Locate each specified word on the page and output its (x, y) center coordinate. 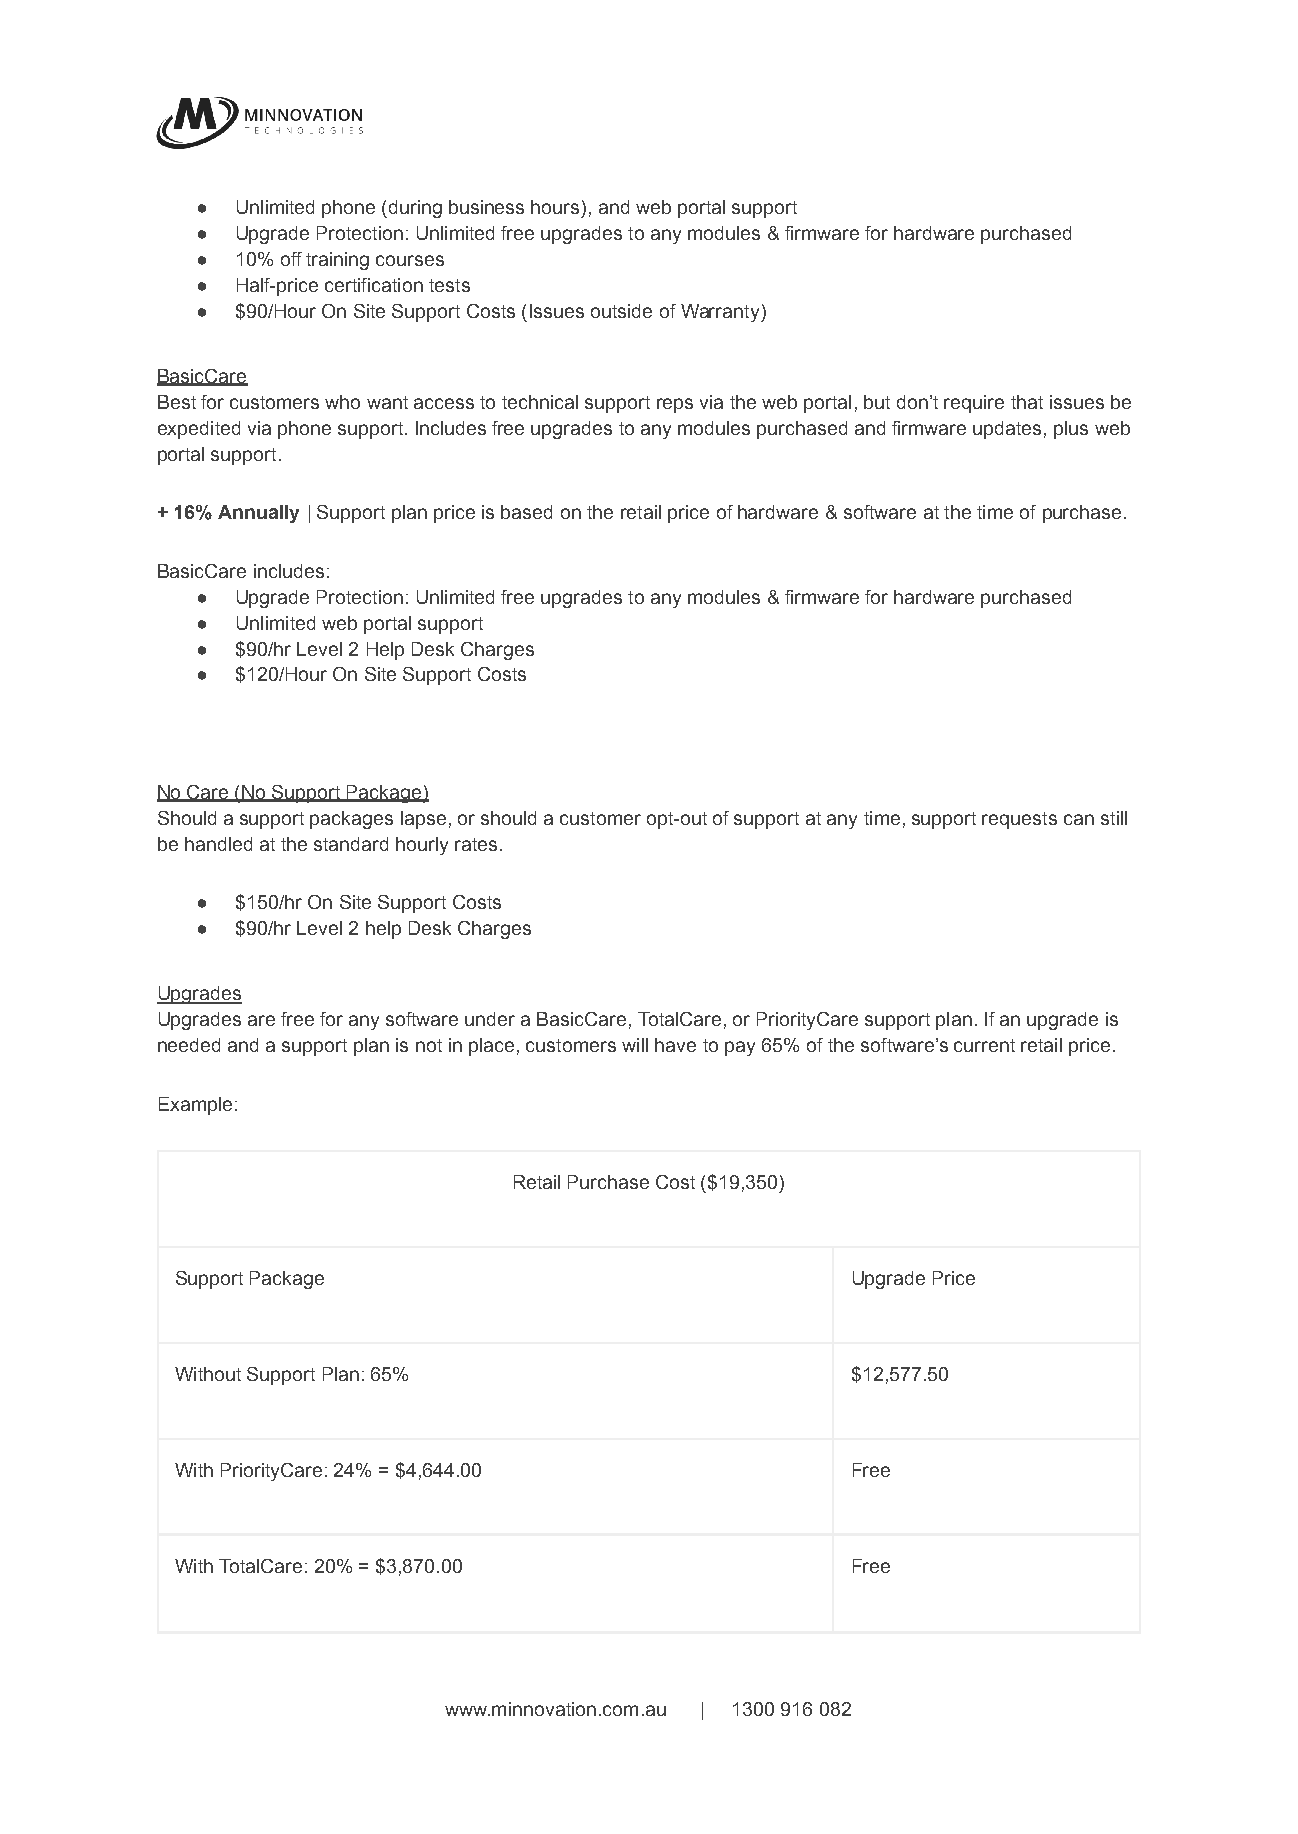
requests (1019, 820)
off (291, 259)
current (984, 1045)
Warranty (721, 313)
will (635, 1045)
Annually (258, 514)
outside (621, 311)
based (526, 512)
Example (195, 1106)
